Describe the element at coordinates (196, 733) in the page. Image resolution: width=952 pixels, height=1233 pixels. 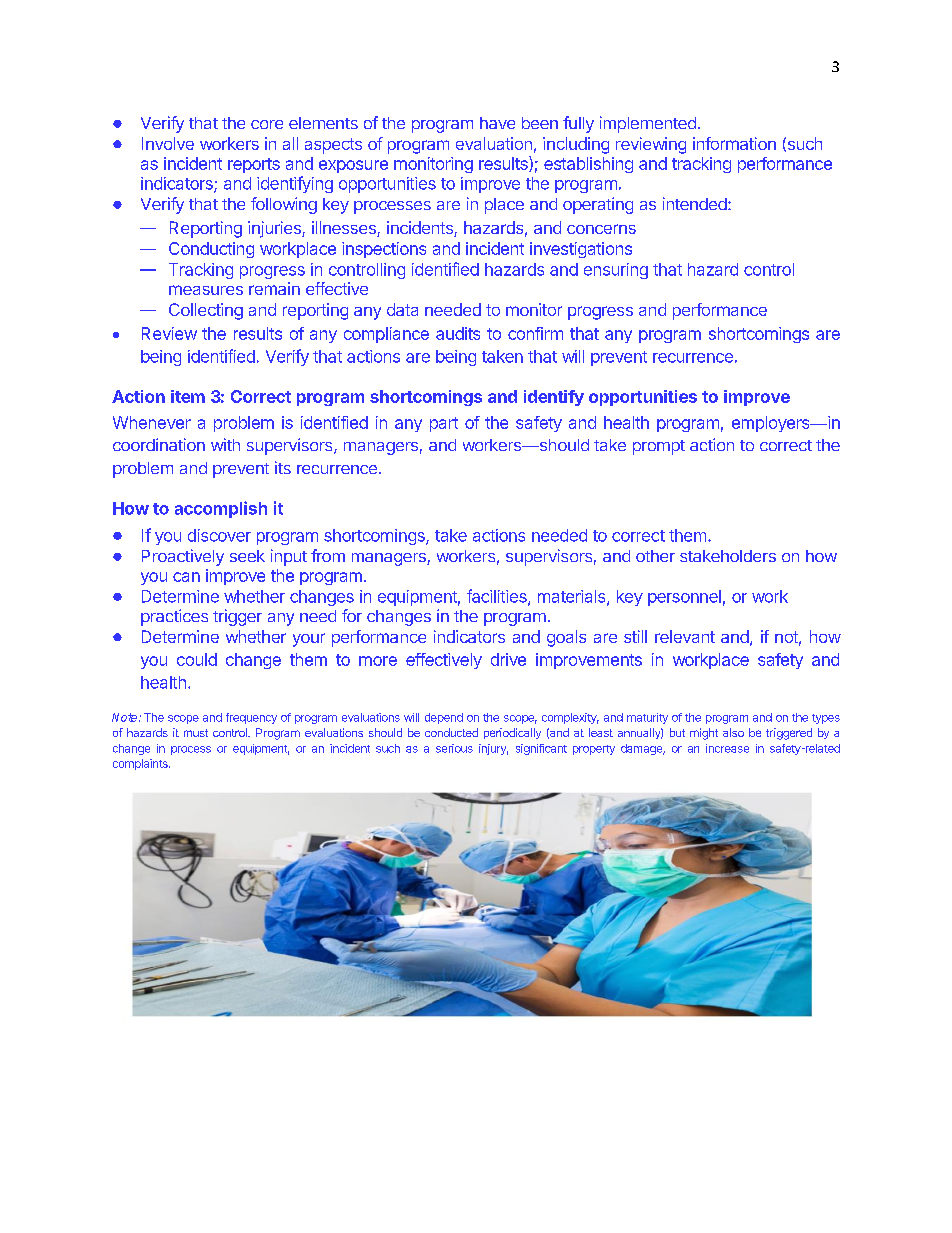
I see `must` at that location.
